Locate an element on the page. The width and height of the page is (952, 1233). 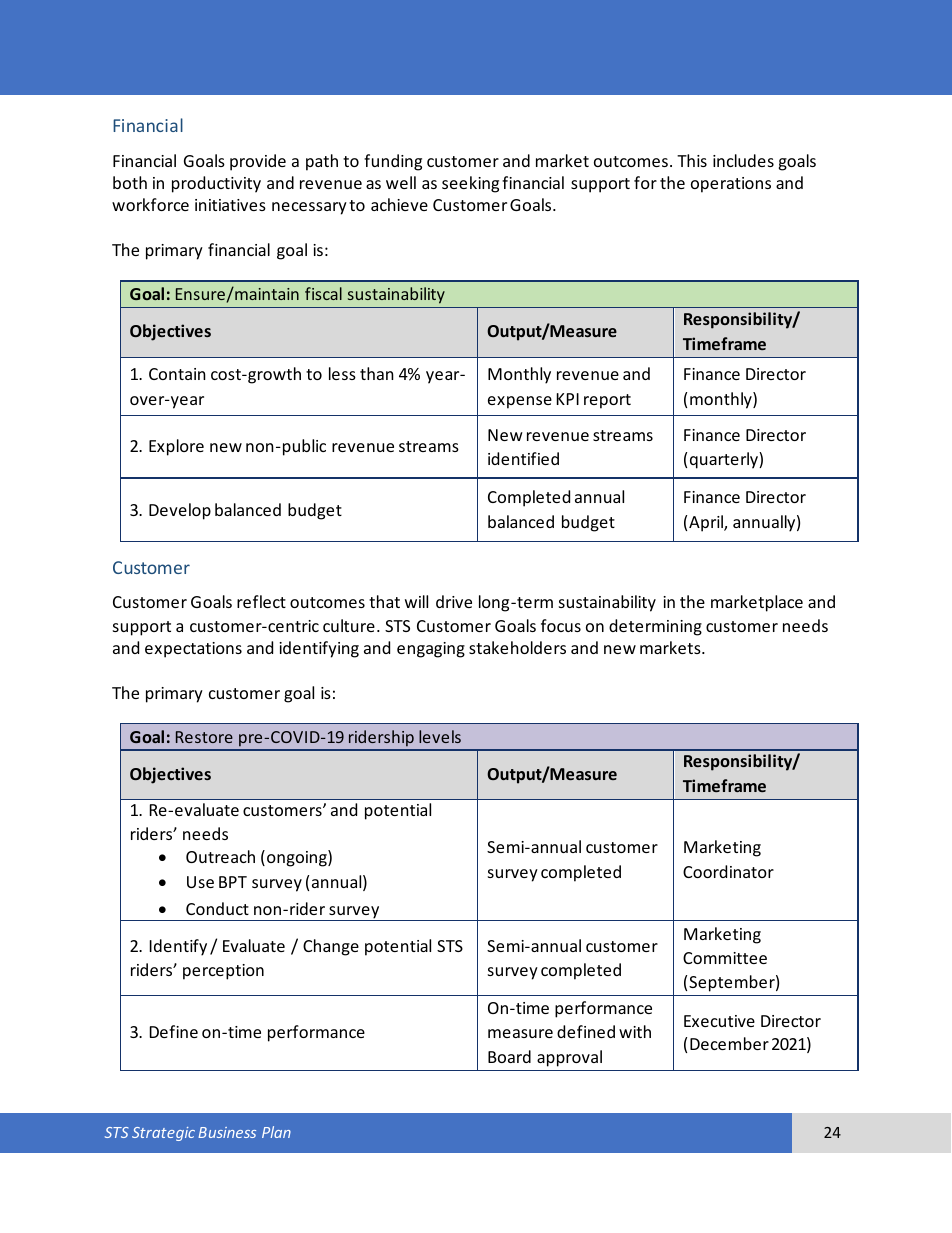
April is located at coordinates (707, 523).
